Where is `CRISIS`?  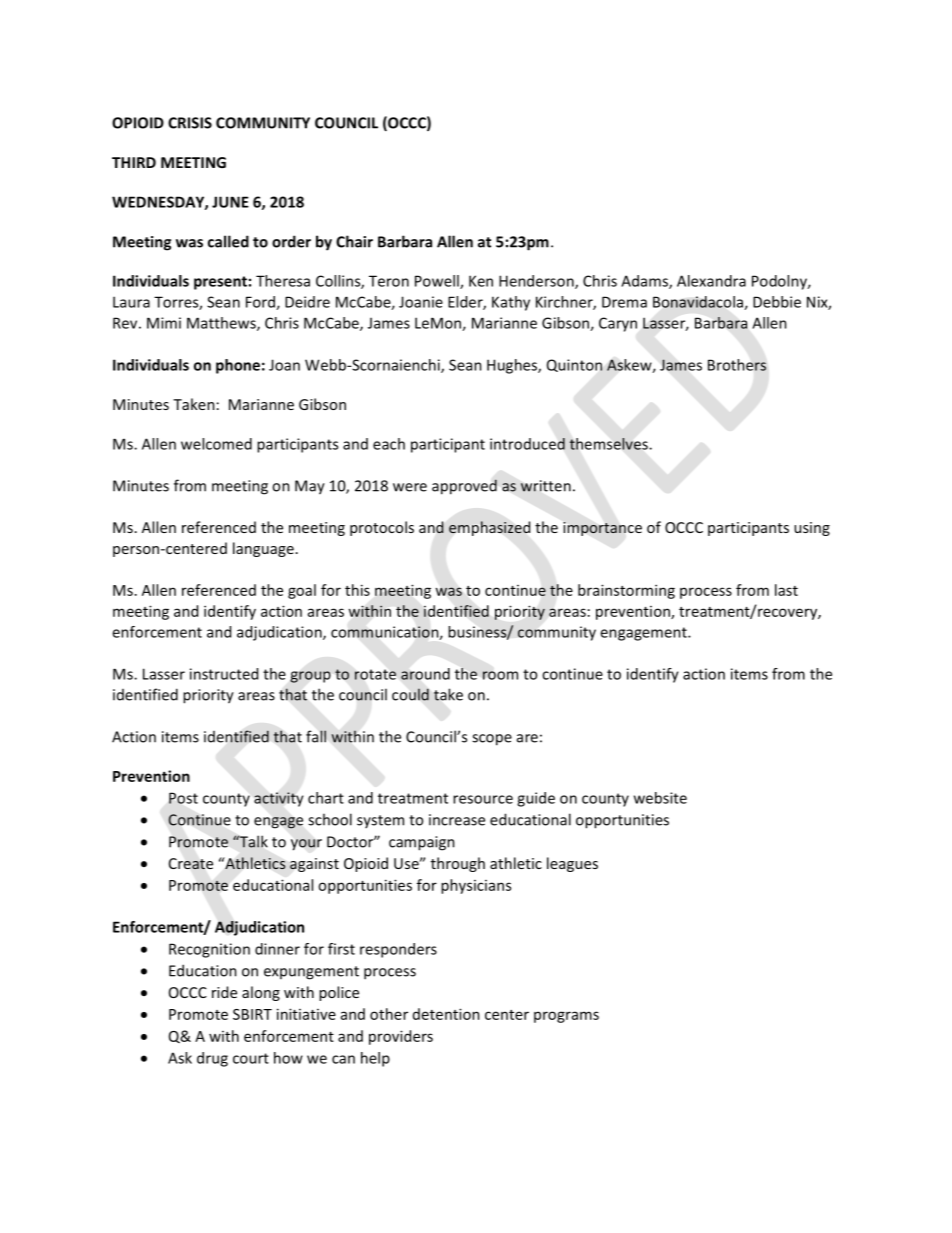
CRISIS is located at coordinates (190, 123).
